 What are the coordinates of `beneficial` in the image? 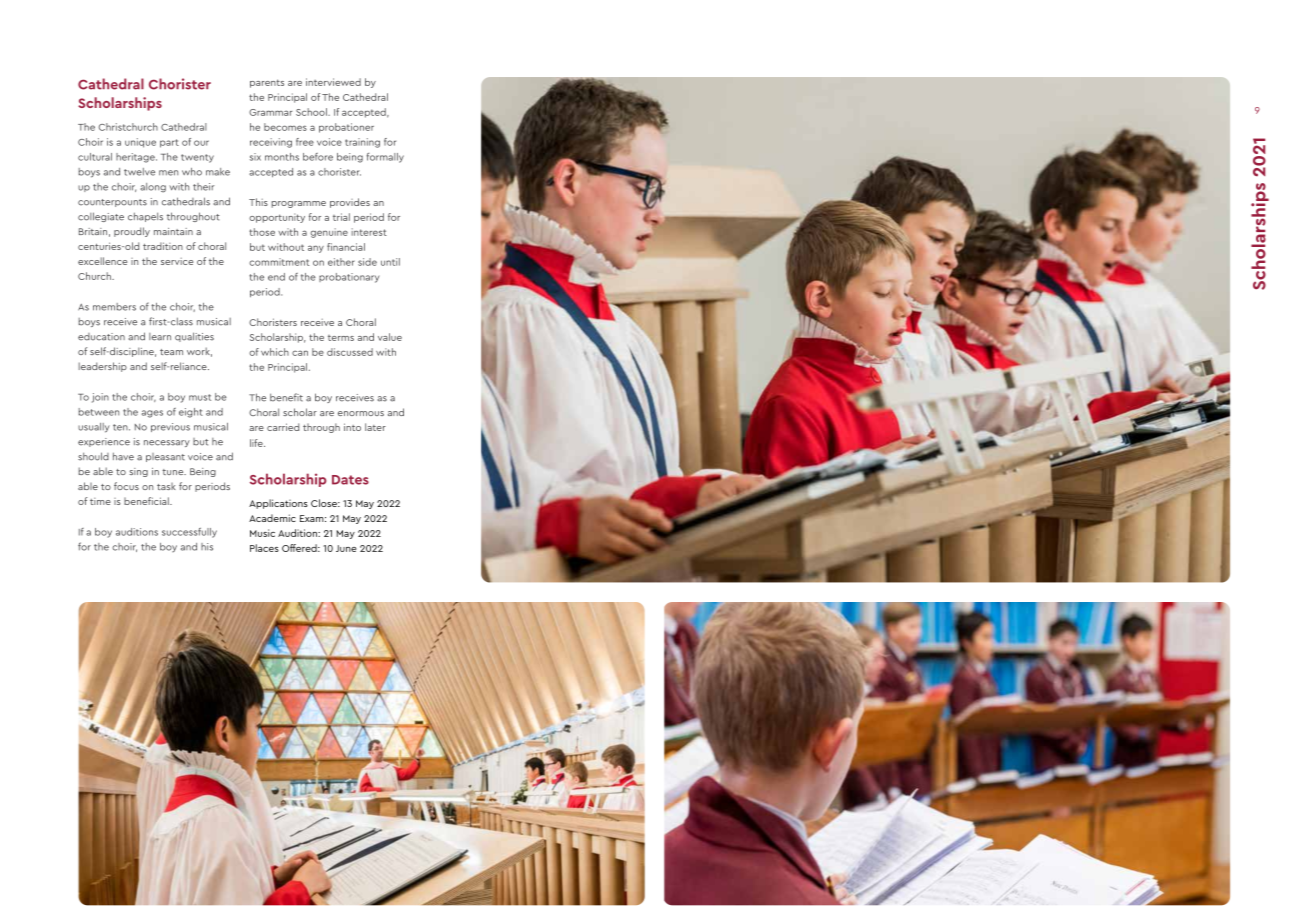 It's located at (147, 501).
